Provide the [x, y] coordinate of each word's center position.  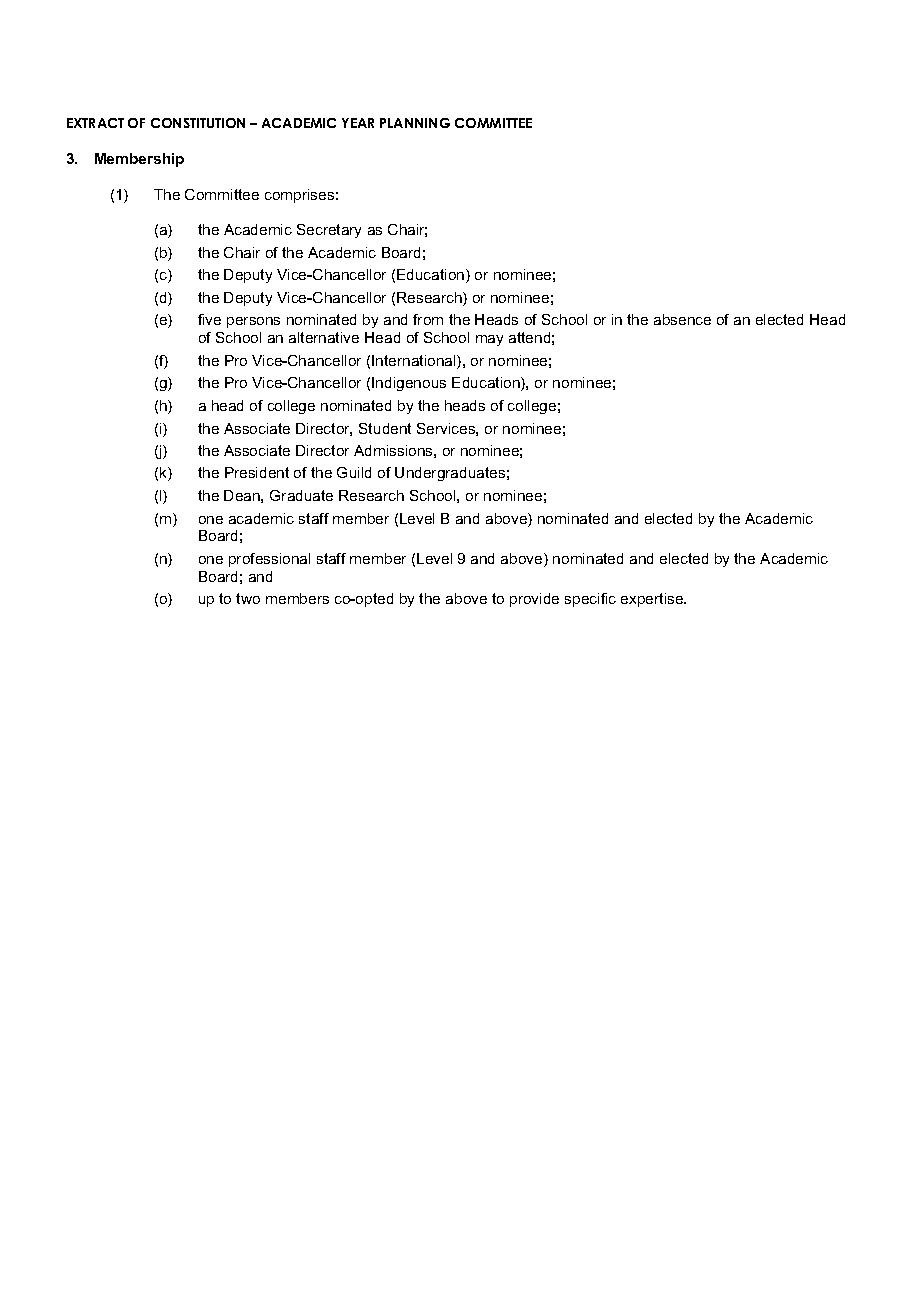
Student [385, 428]
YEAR [358, 123]
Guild [354, 472]
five [209, 319]
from [428, 319]
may [489, 340]
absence [682, 319]
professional [269, 560]
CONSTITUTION [198, 123]
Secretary [329, 231]
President [257, 472]
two [248, 598]
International [415, 362]
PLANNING [415, 123]
